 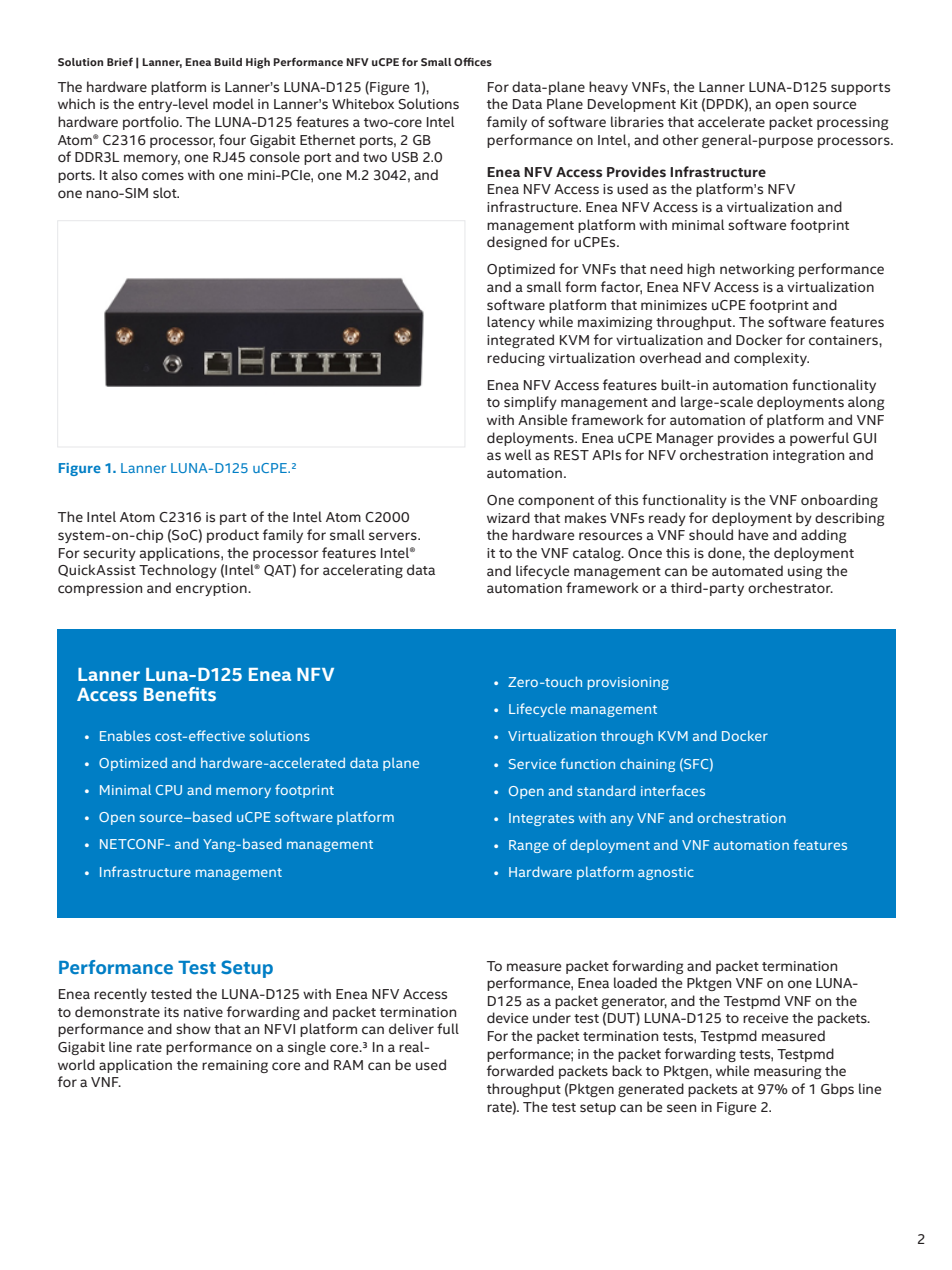 What do you see at coordinates (166, 192) in the screenshot?
I see `slot` at bounding box center [166, 192].
